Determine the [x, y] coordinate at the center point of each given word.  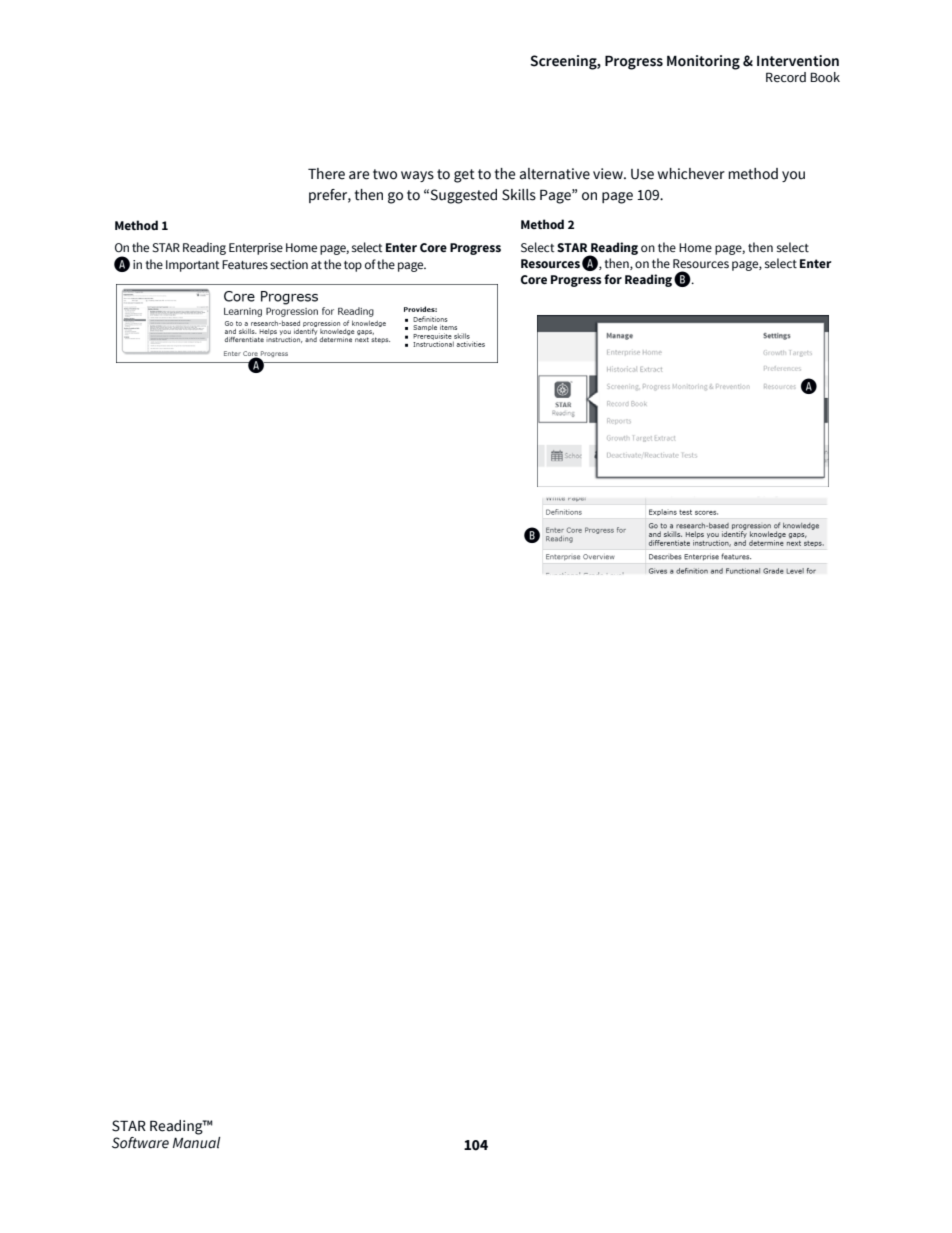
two [385, 174]
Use [642, 174]
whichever [691, 174]
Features [245, 264]
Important [193, 266]
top [353, 266]
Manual [197, 1143]
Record [786, 77]
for [613, 279]
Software [140, 1143]
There [326, 174]
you [793, 176]
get [464, 176]
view [609, 174]
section [289, 265]
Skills [519, 195]
